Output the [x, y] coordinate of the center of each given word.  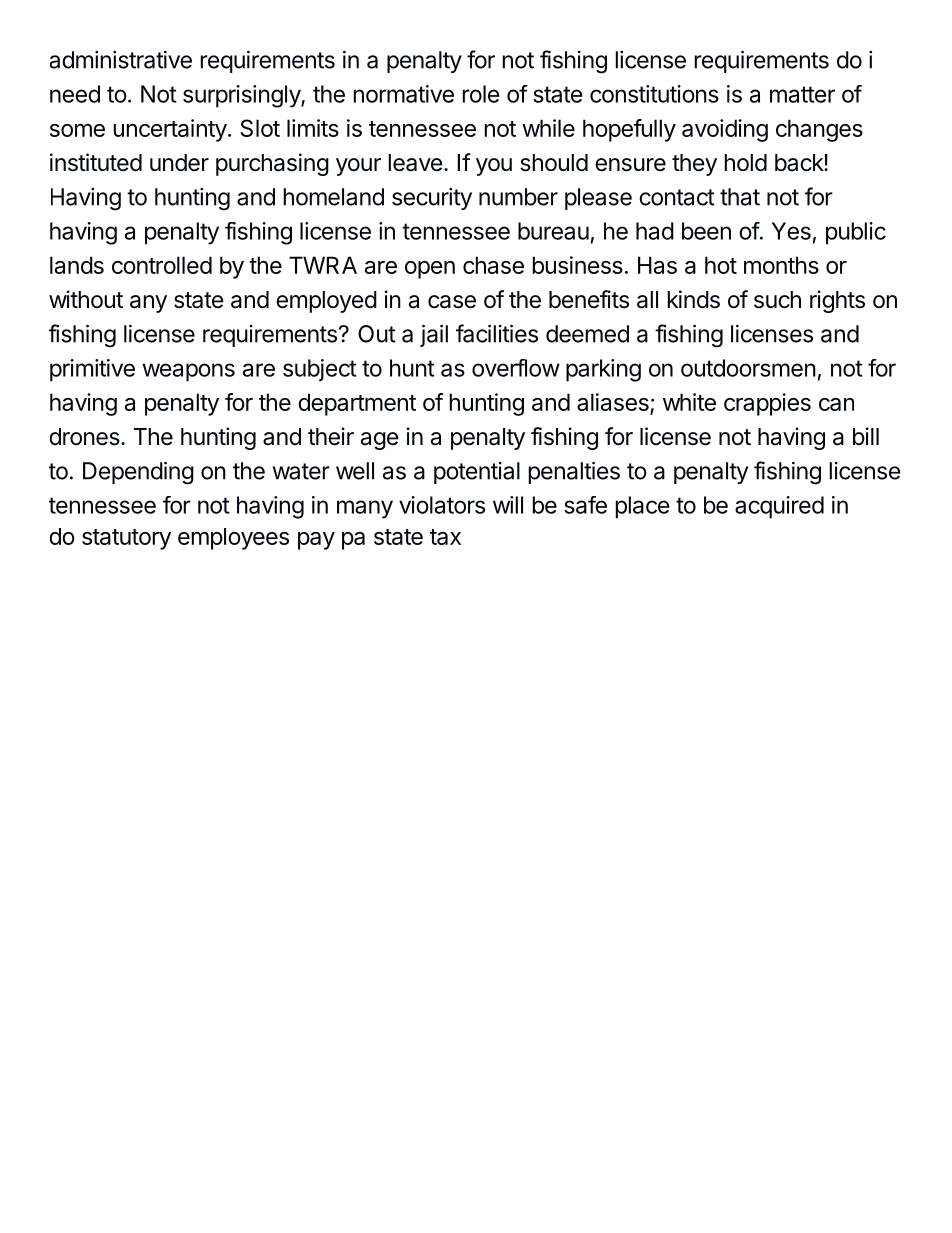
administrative [121, 60]
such [777, 300]
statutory [126, 539]
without [86, 299]
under [179, 163]
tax [445, 537]
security [432, 199]
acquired [779, 507]
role [480, 94]
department [357, 404]
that [740, 197]
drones [85, 437]
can [836, 404]
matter [802, 94]
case [452, 302]
